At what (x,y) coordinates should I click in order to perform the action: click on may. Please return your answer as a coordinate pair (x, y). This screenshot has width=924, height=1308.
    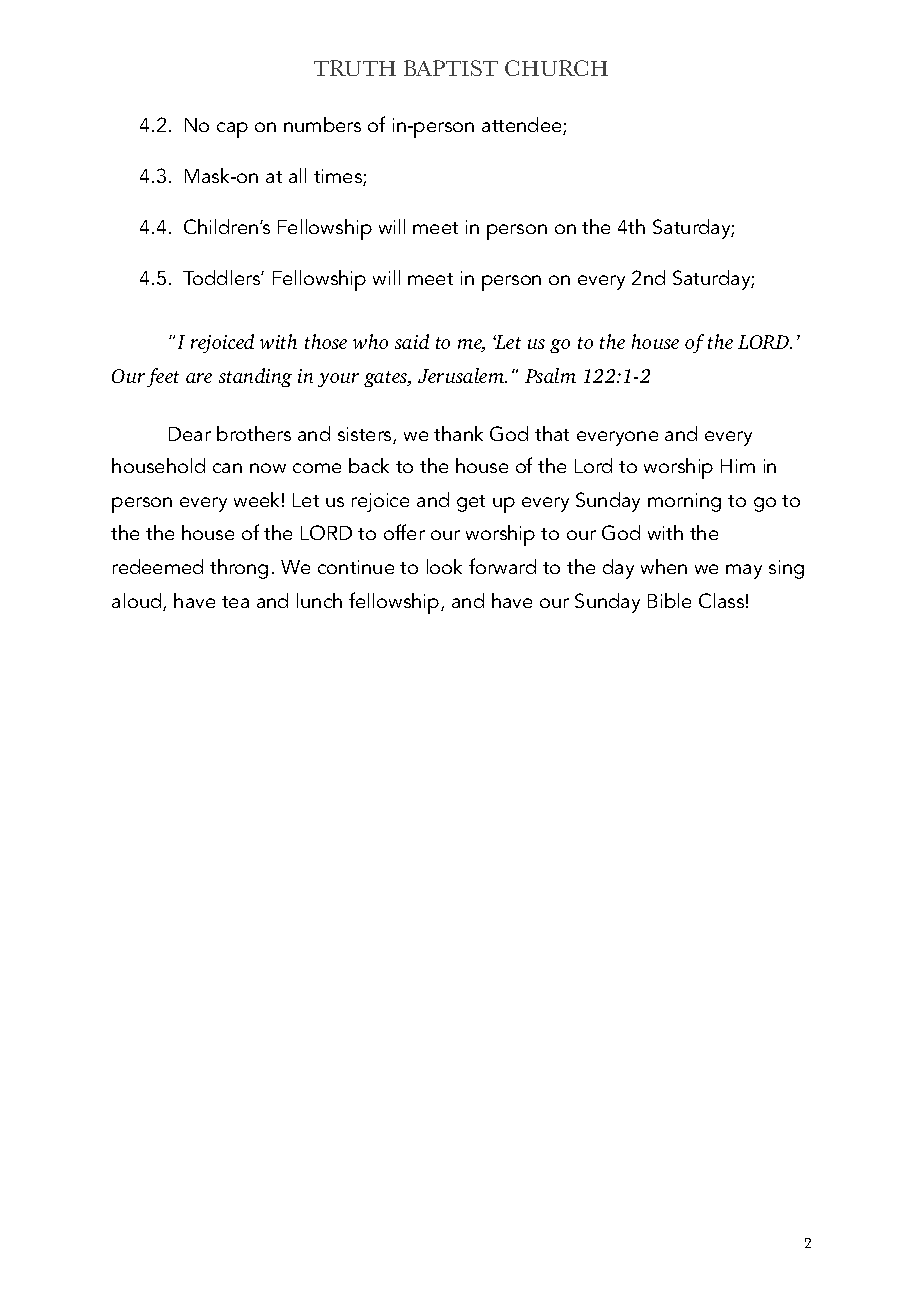
    Looking at the image, I should click on (744, 571).
